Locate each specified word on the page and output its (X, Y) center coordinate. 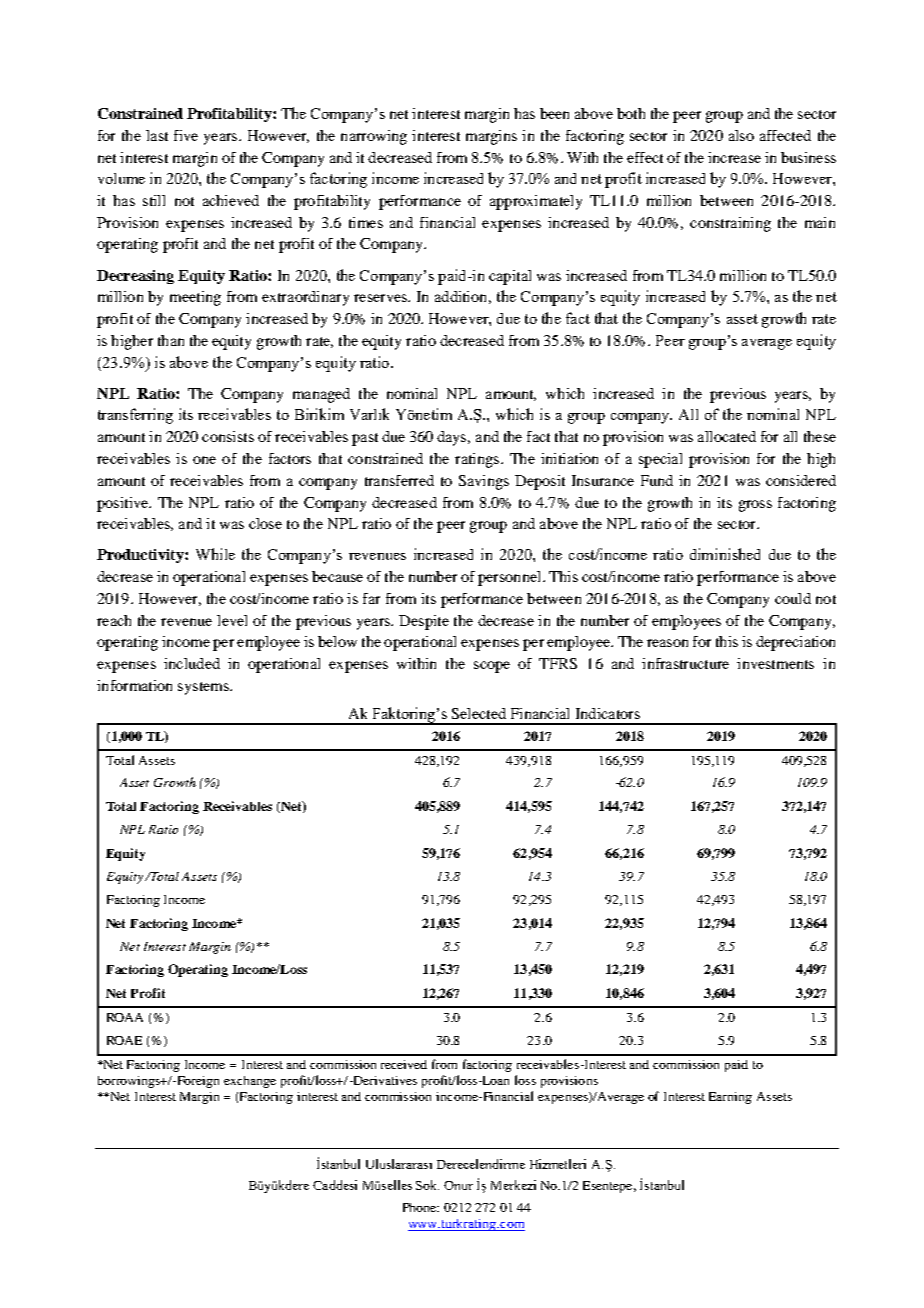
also (741, 135)
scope (492, 667)
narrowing (374, 137)
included (192, 663)
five (186, 135)
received (404, 1064)
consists (228, 436)
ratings (477, 460)
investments (775, 663)
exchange (250, 1082)
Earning (730, 1098)
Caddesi (335, 1185)
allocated (727, 436)
